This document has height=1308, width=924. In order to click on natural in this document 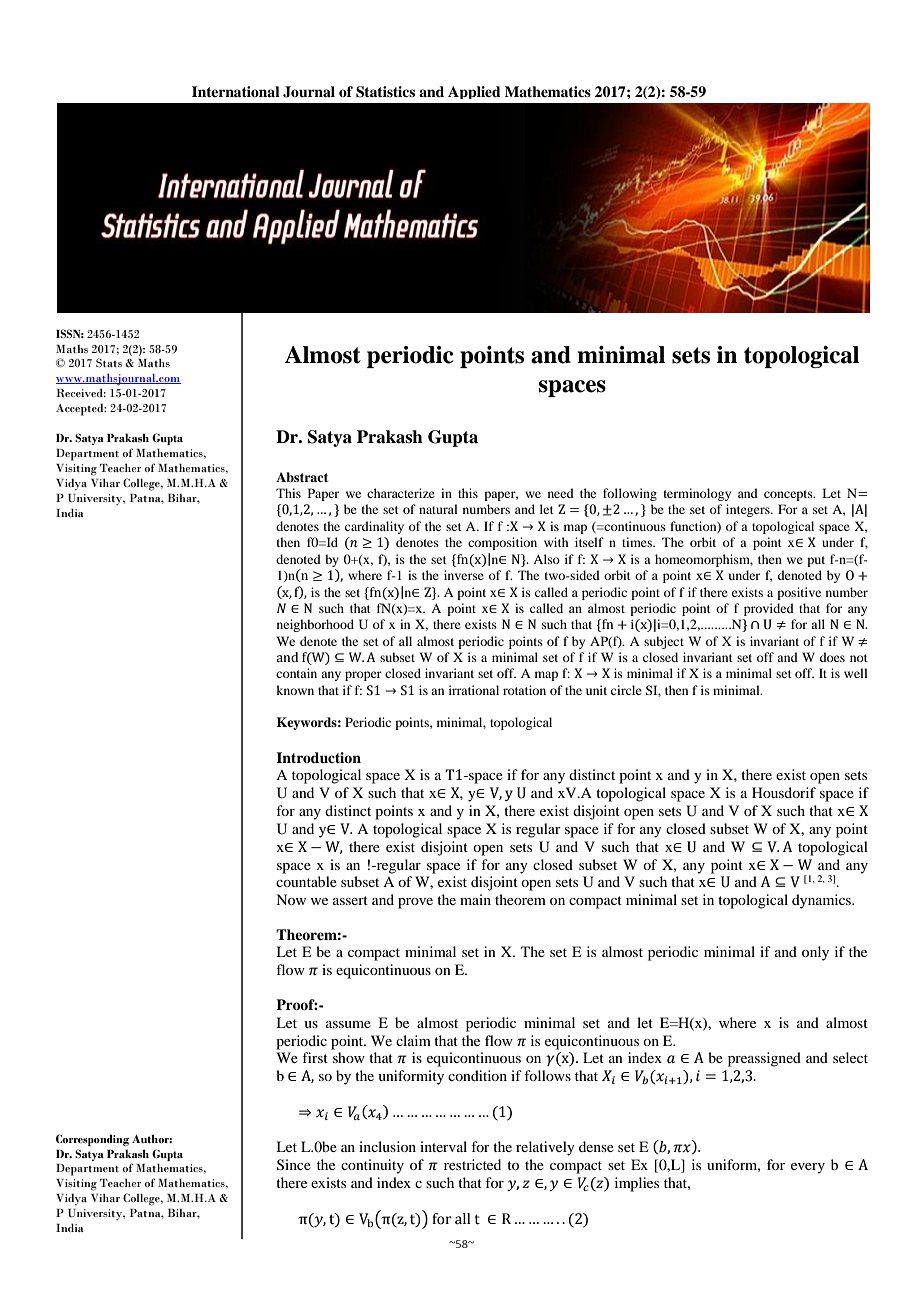, I will do `click(438, 509)`.
